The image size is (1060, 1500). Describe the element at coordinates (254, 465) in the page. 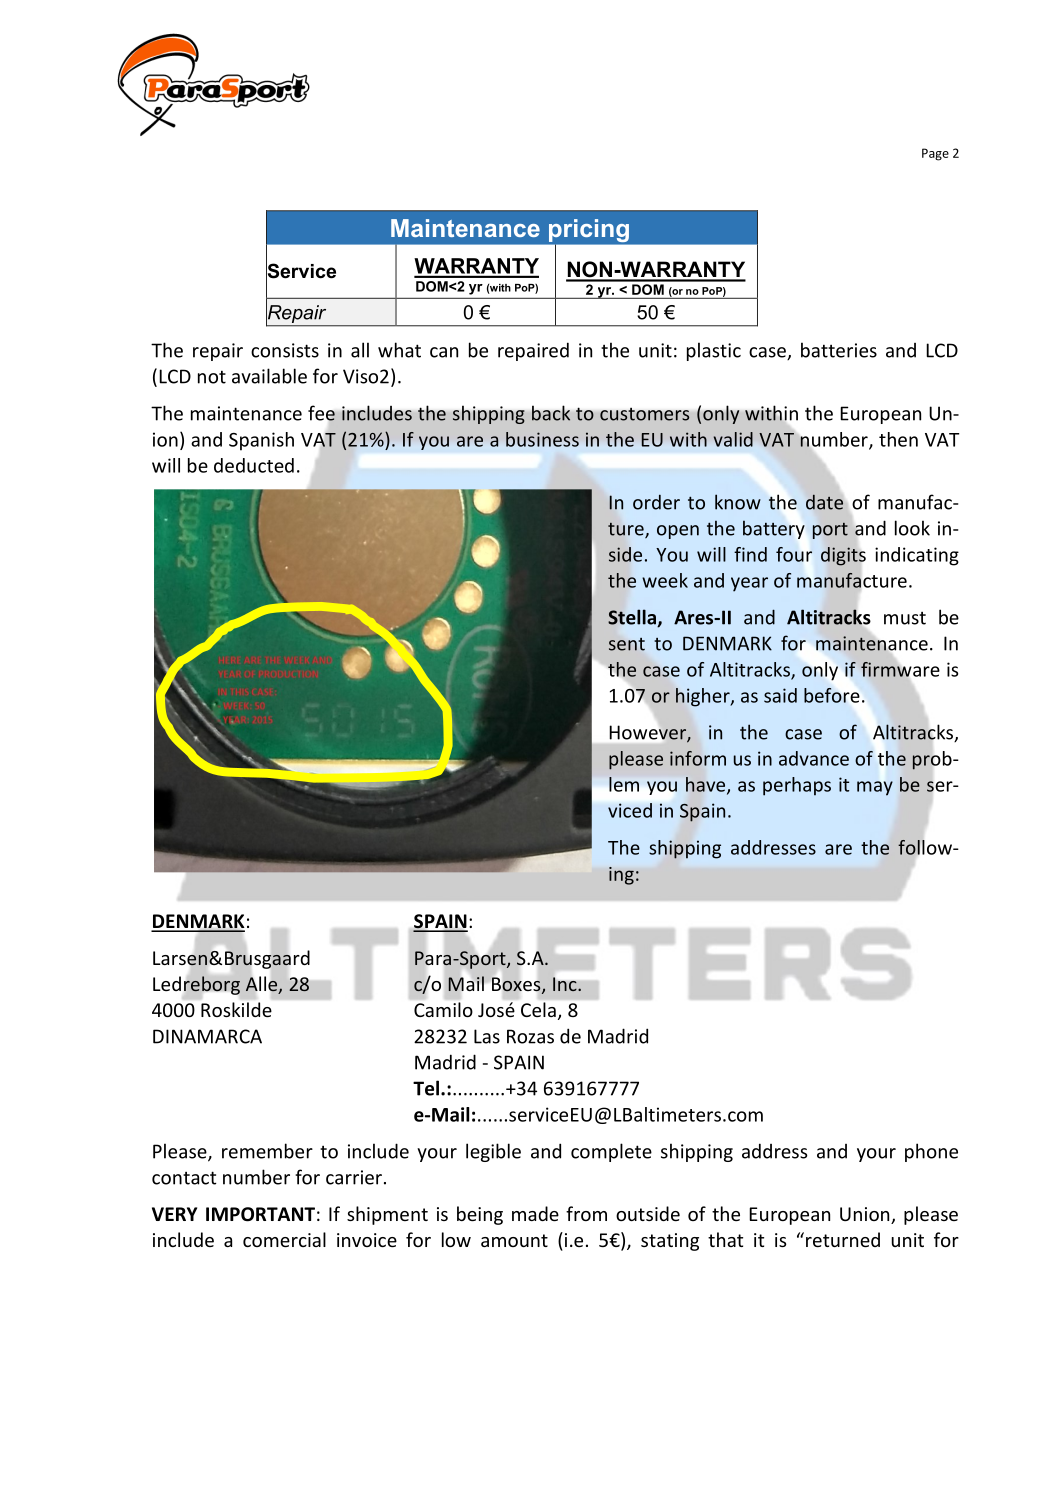

I see `deducted` at that location.
